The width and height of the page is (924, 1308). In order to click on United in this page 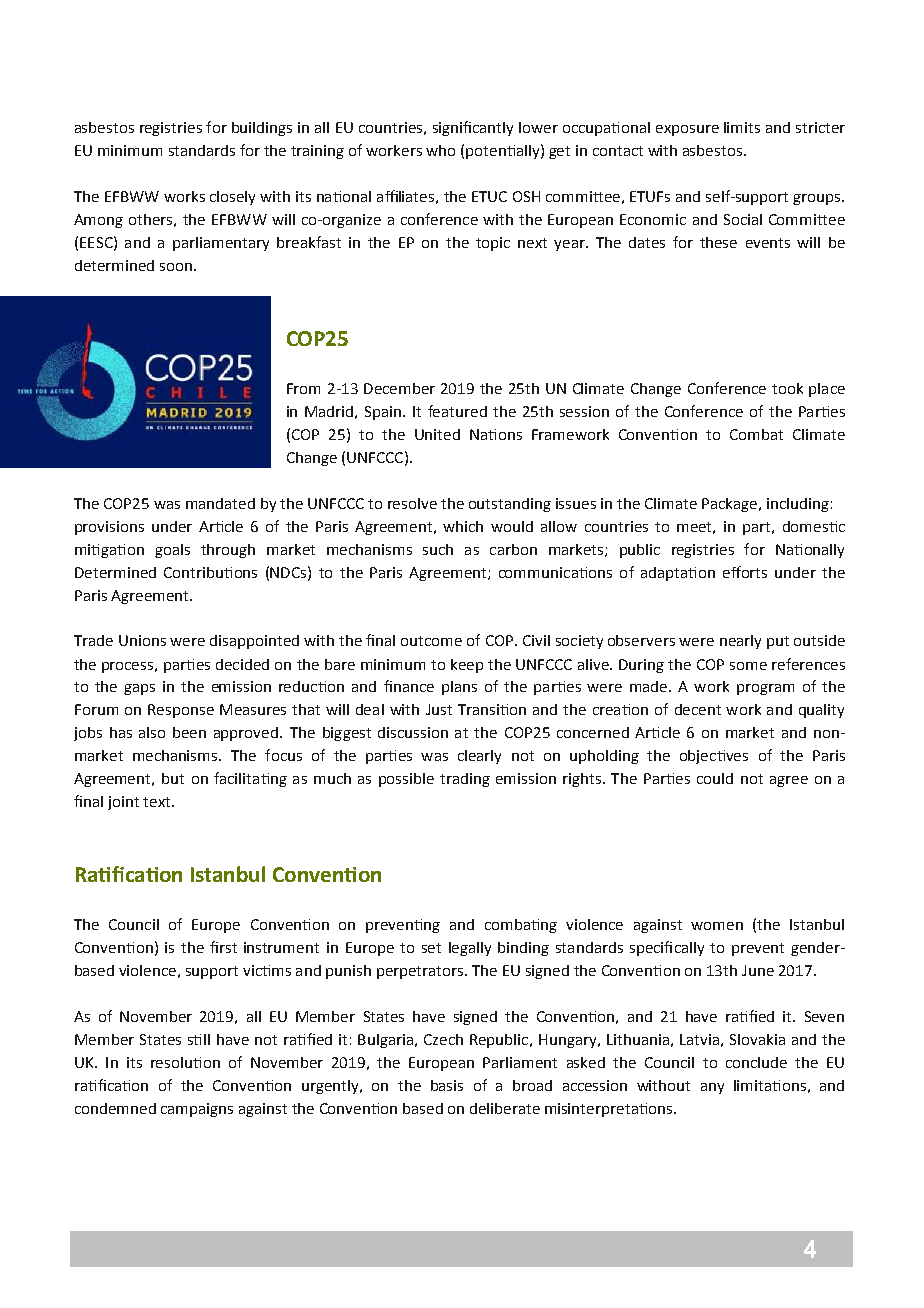, I will do `click(437, 434)`.
